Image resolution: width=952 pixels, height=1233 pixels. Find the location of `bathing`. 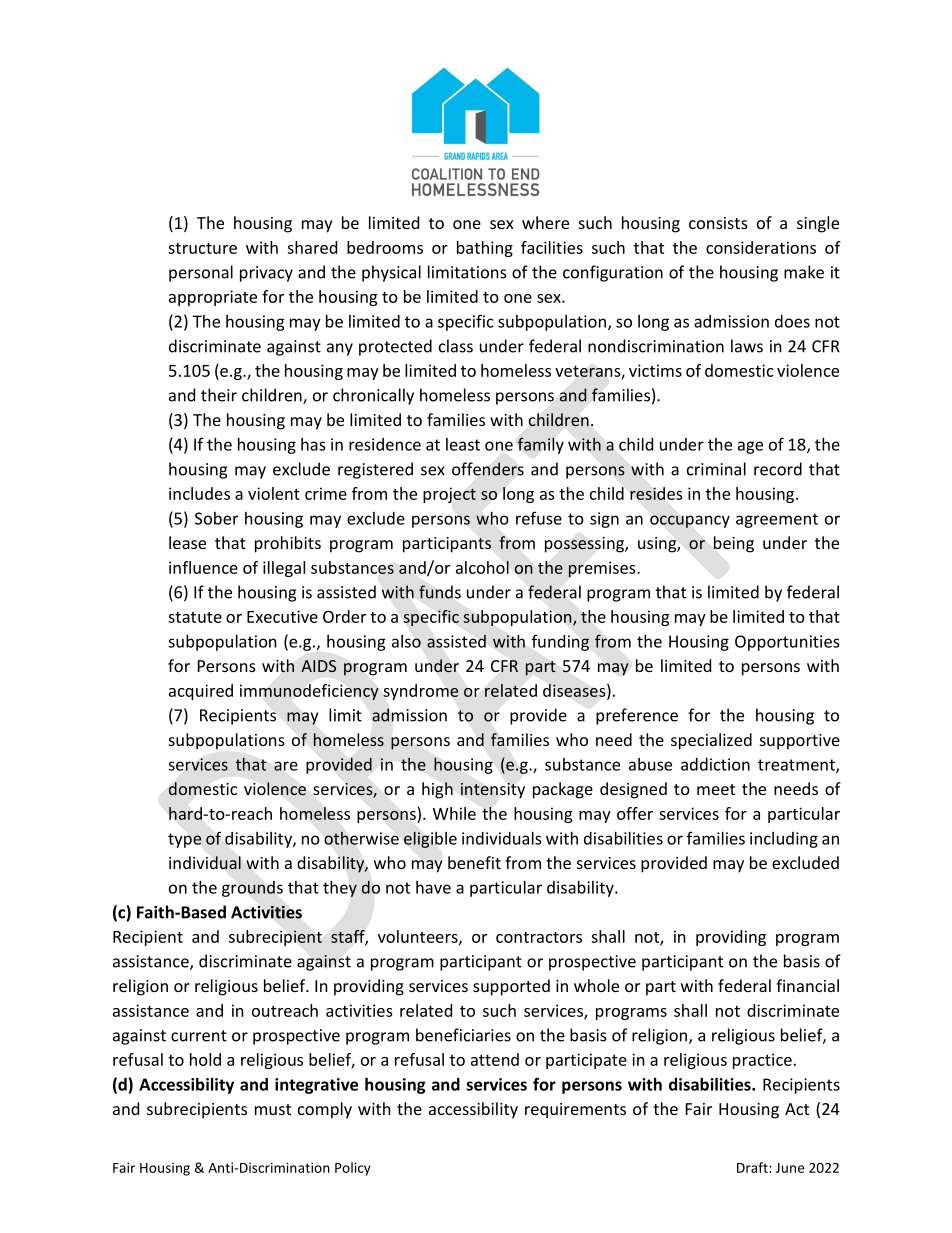

bathing is located at coordinates (485, 249).
